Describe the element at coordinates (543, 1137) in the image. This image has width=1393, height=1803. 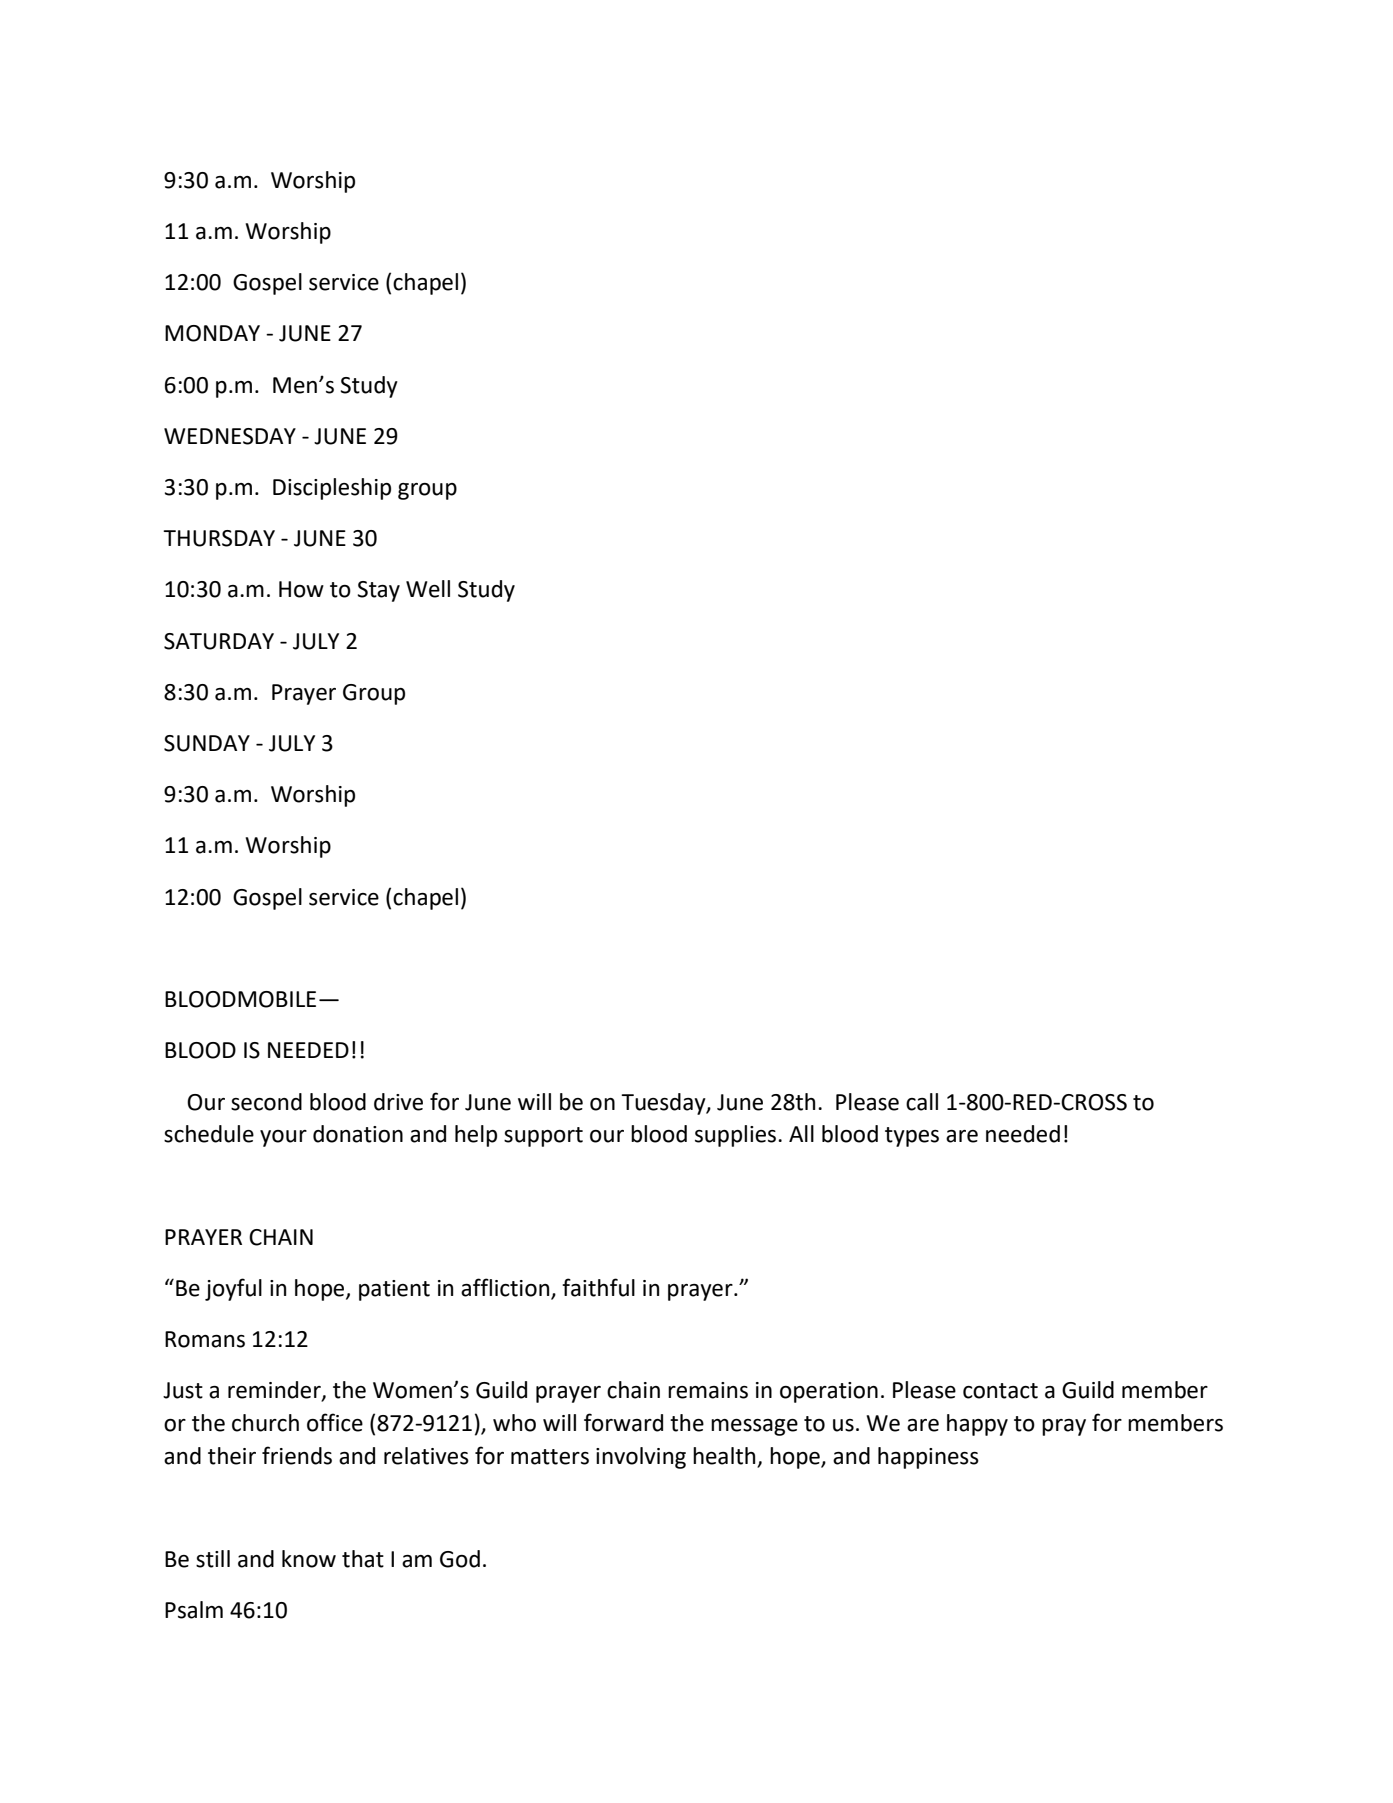
I see `support` at that location.
